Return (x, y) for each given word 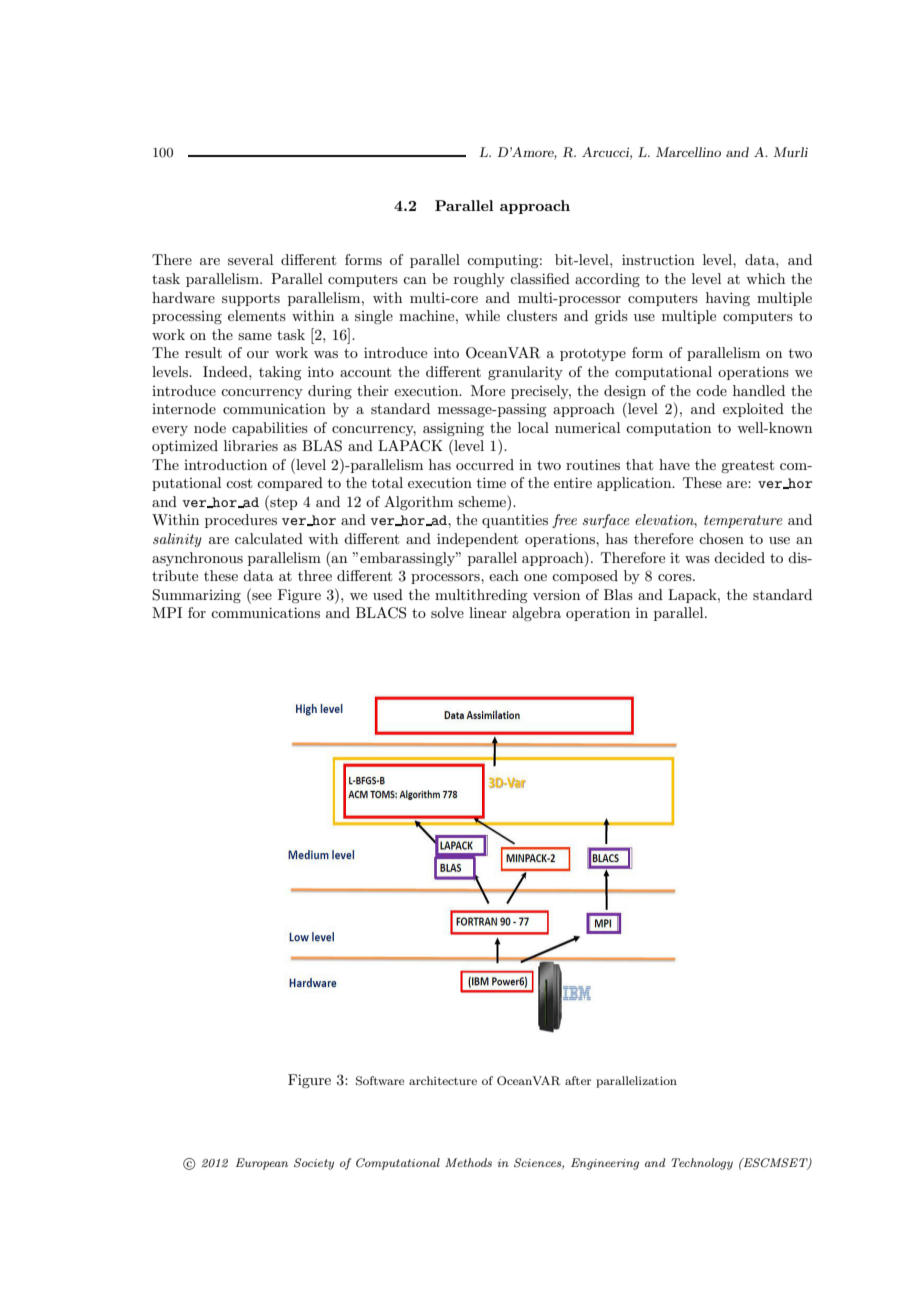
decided (739, 557)
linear (488, 612)
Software (380, 1081)
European (262, 1164)
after (578, 1080)
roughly (479, 280)
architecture (443, 1080)
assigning (453, 429)
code (711, 390)
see (262, 596)
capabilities (270, 429)
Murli (791, 152)
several (250, 259)
